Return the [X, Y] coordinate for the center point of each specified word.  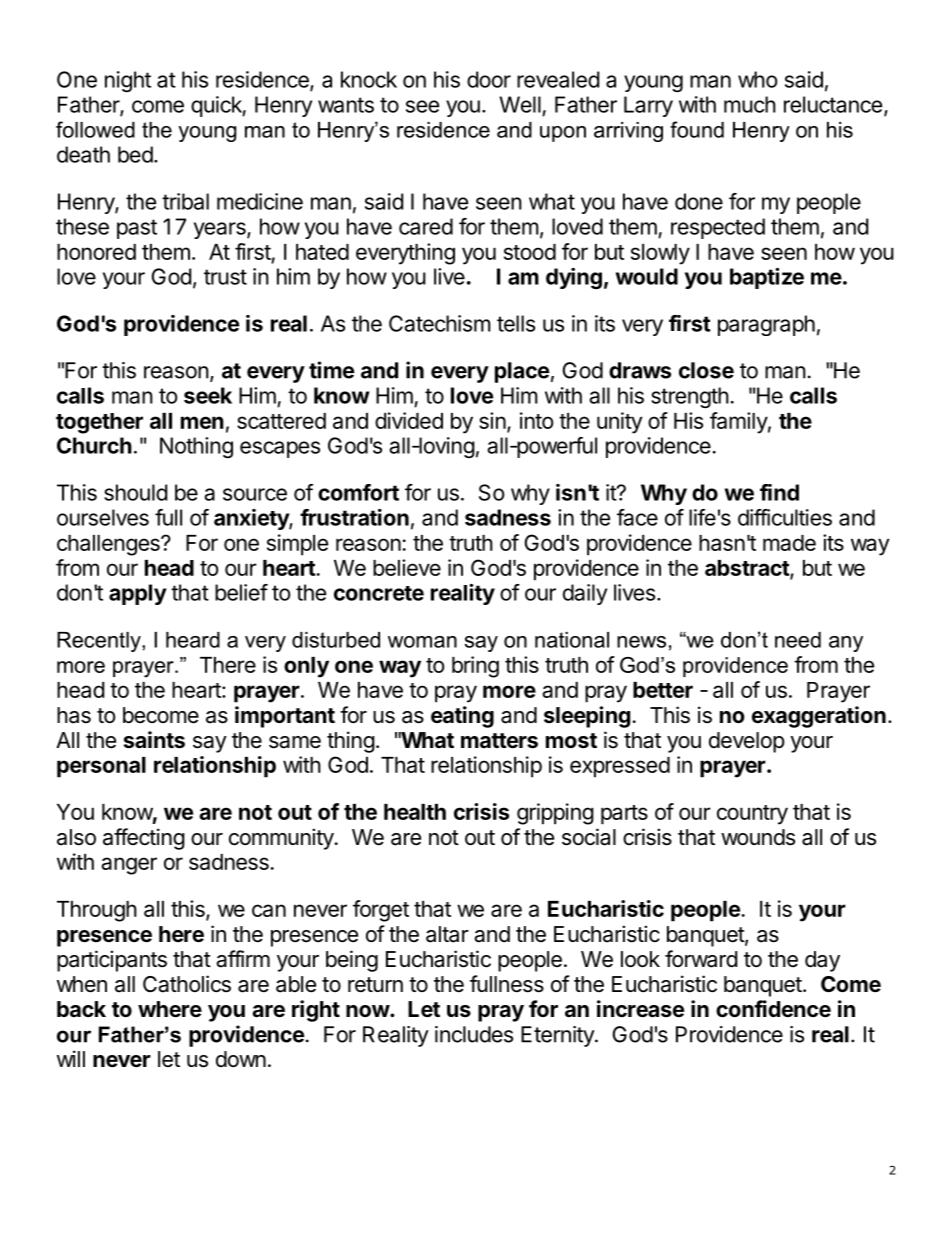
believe [407, 567]
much [750, 104]
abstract [748, 569]
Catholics [187, 984]
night [128, 81]
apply [138, 594]
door [489, 79]
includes [474, 1034]
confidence [773, 1009]
